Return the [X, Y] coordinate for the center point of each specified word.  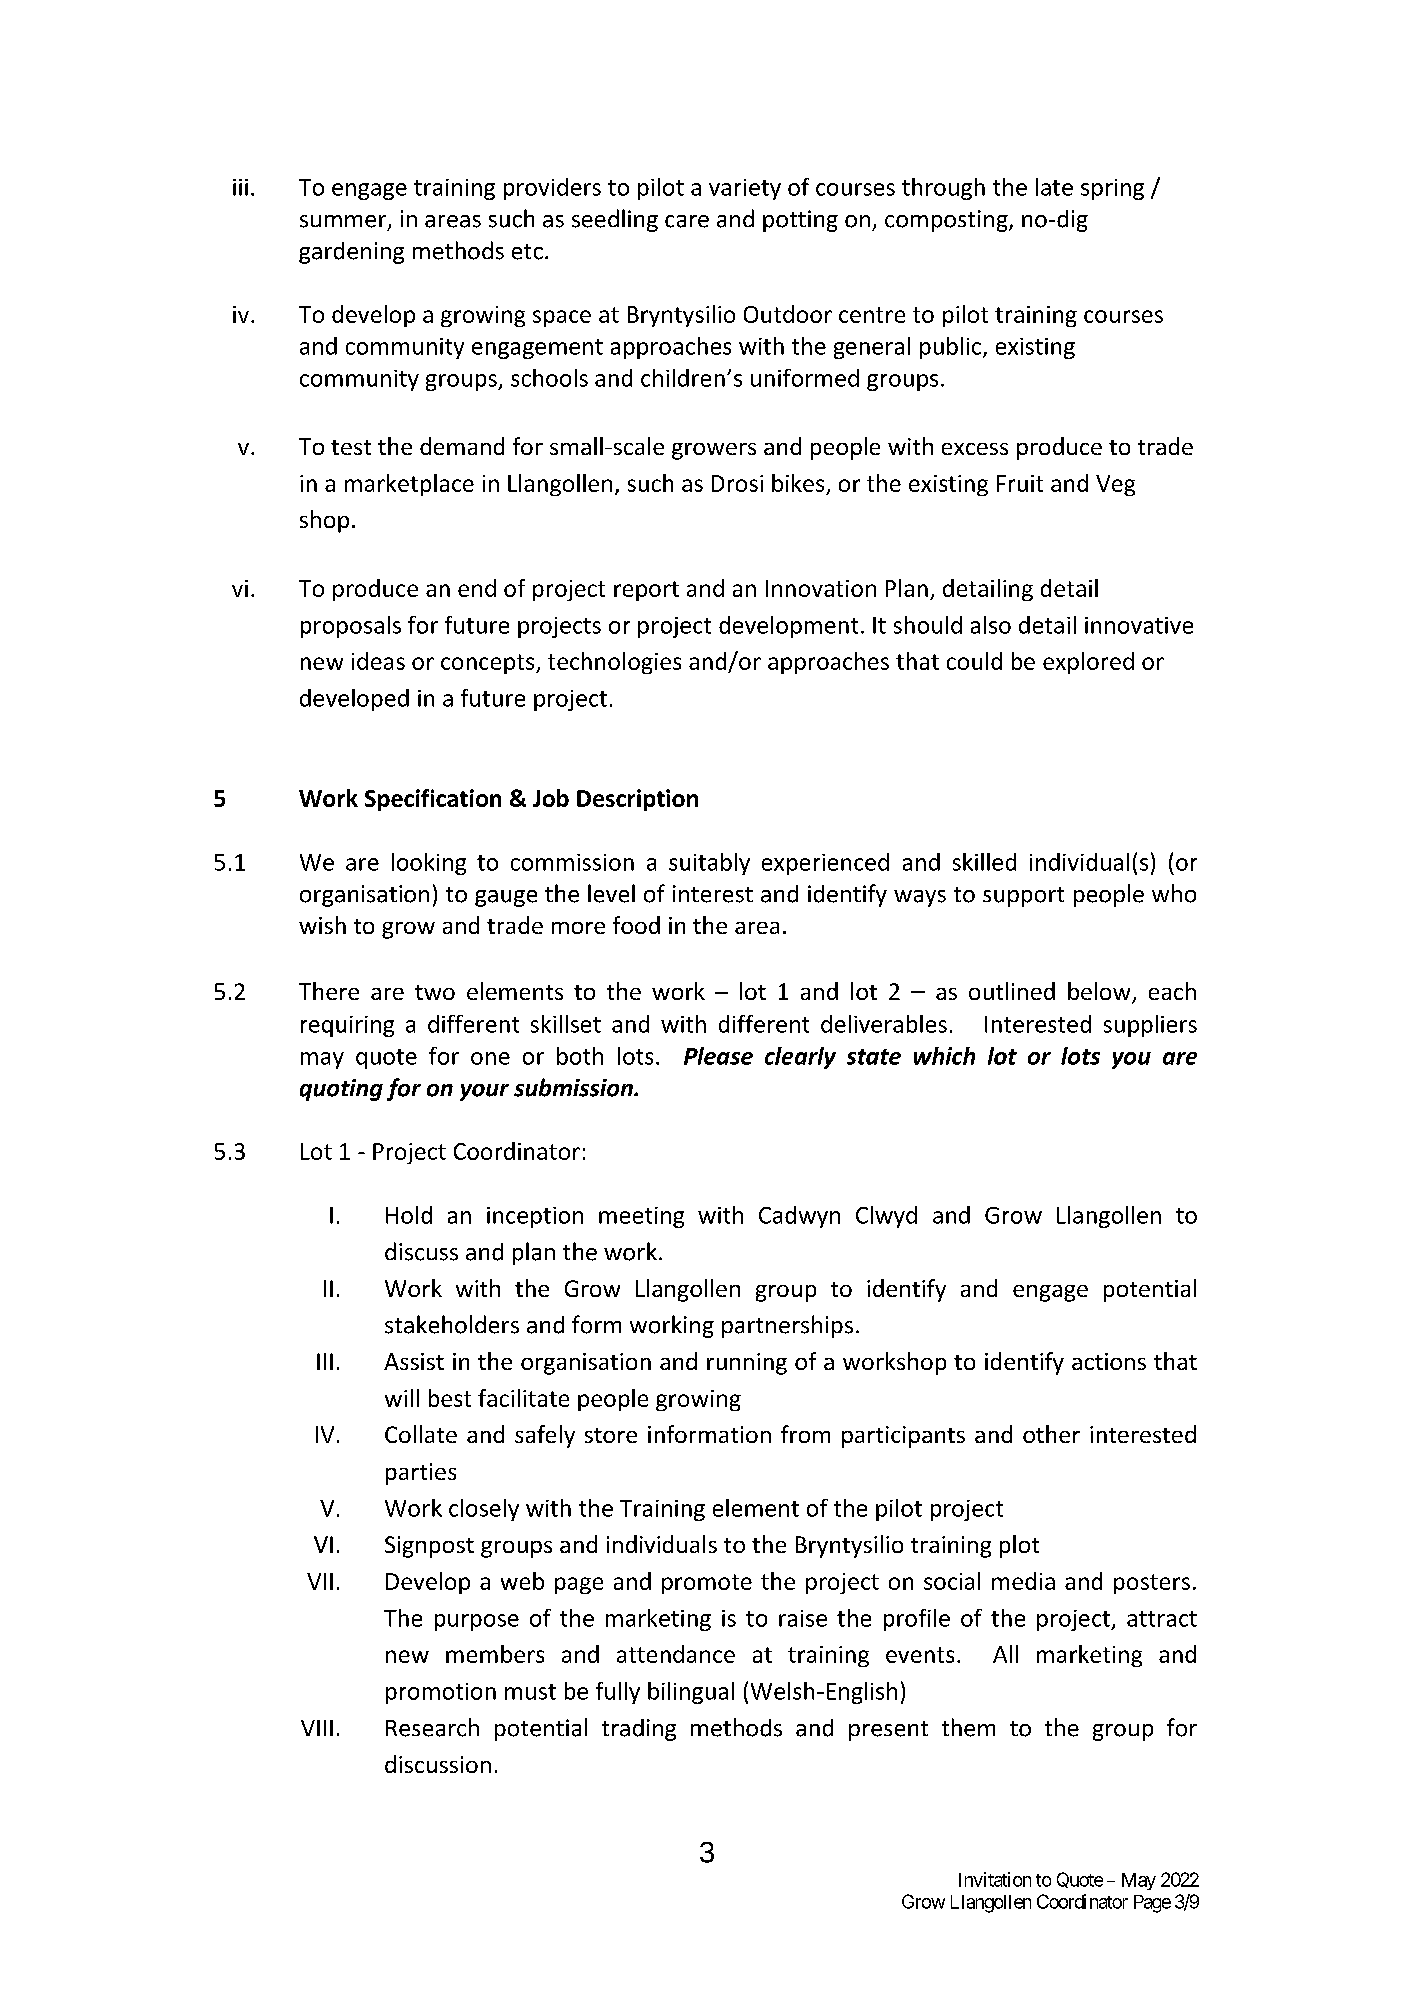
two [435, 992]
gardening [351, 253]
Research [432, 1727]
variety [745, 189]
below [1100, 992]
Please [718, 1056]
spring [1112, 189]
